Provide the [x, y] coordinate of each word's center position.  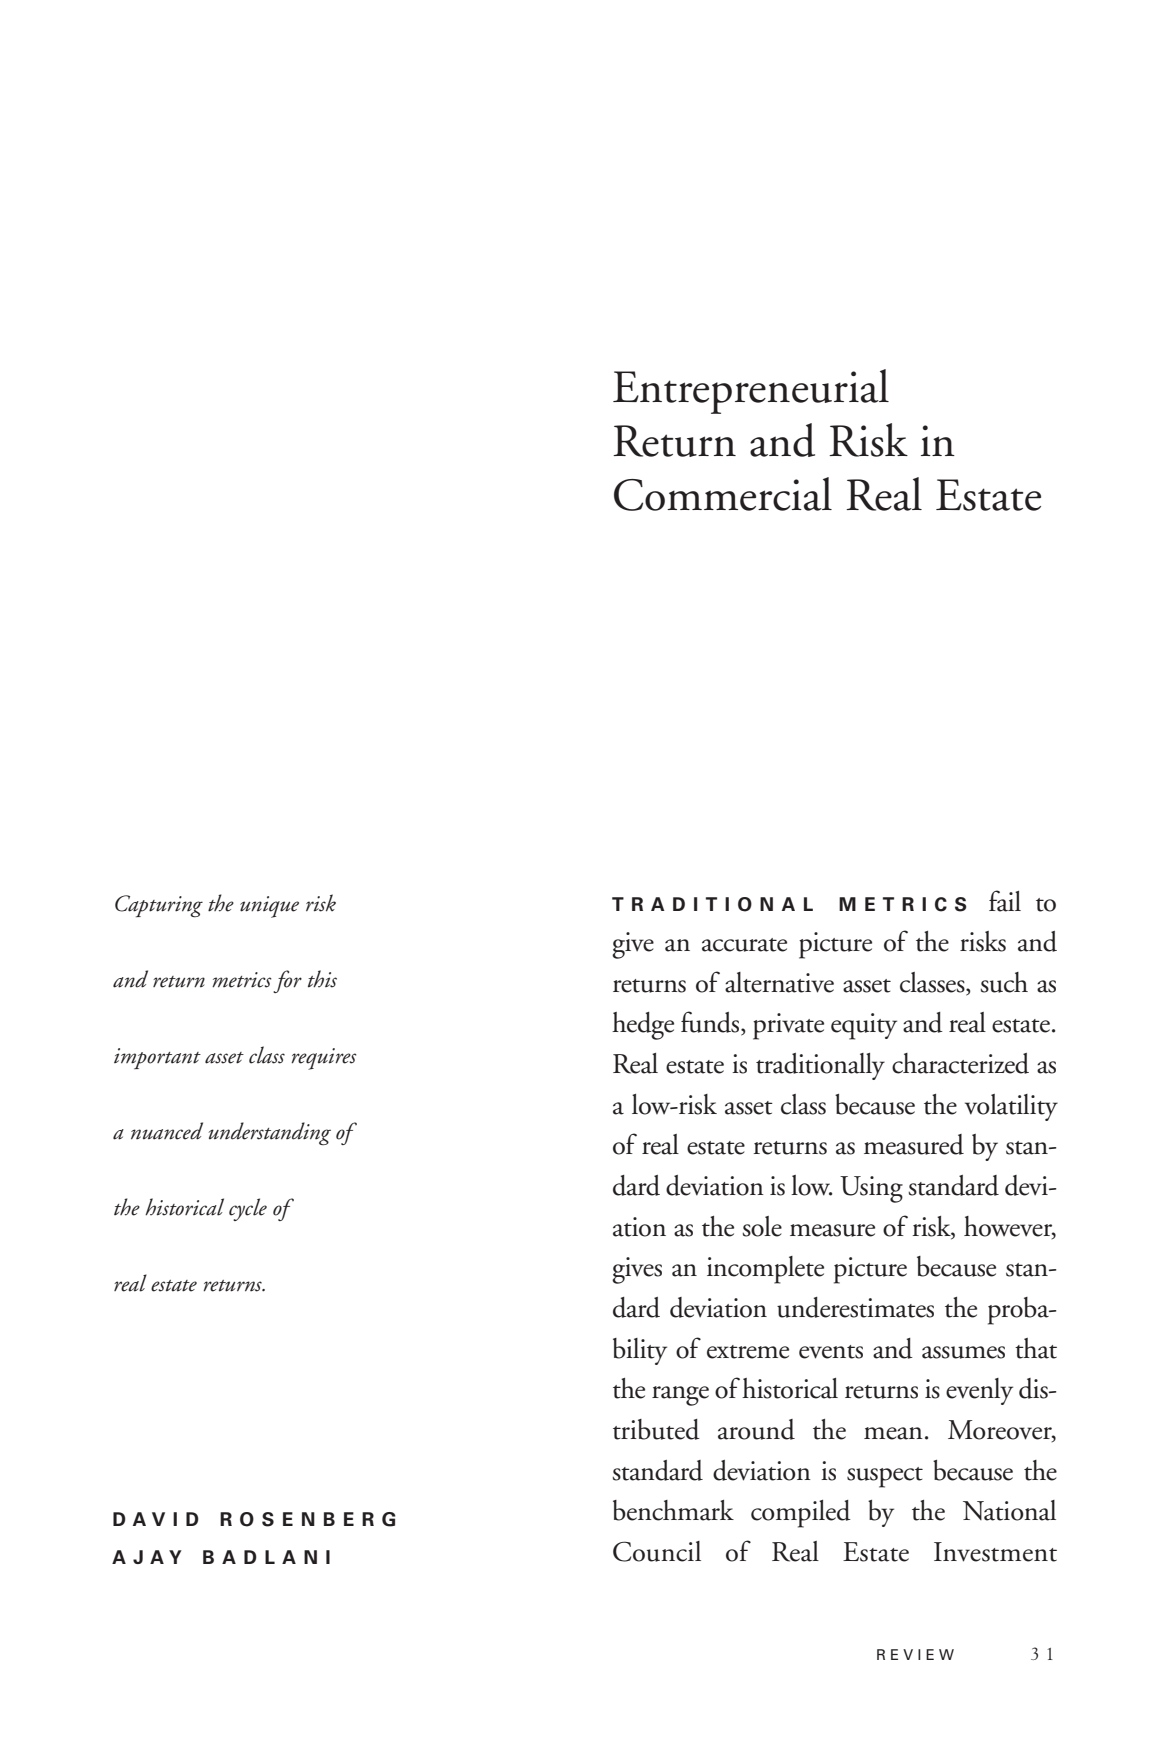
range [680, 1396]
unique [269, 907]
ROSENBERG [308, 1519]
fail [1005, 901]
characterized [960, 1063]
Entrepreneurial [751, 391]
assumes [963, 1352]
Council [657, 1551]
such [1004, 982]
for [287, 981]
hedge [643, 1026]
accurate [744, 945]
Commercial [723, 494]
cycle [248, 1209]
